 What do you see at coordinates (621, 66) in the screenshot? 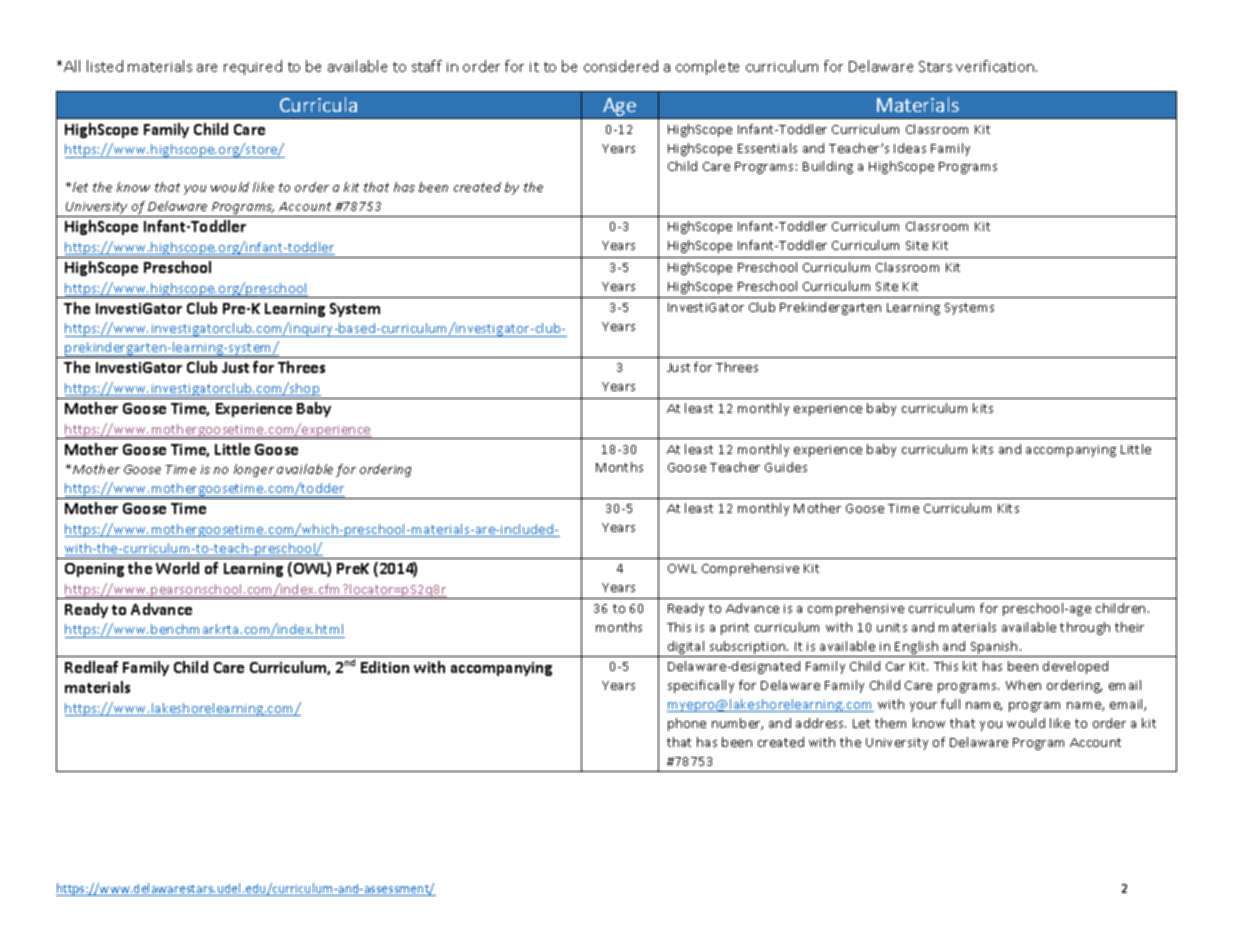
I see `considered` at bounding box center [621, 66].
